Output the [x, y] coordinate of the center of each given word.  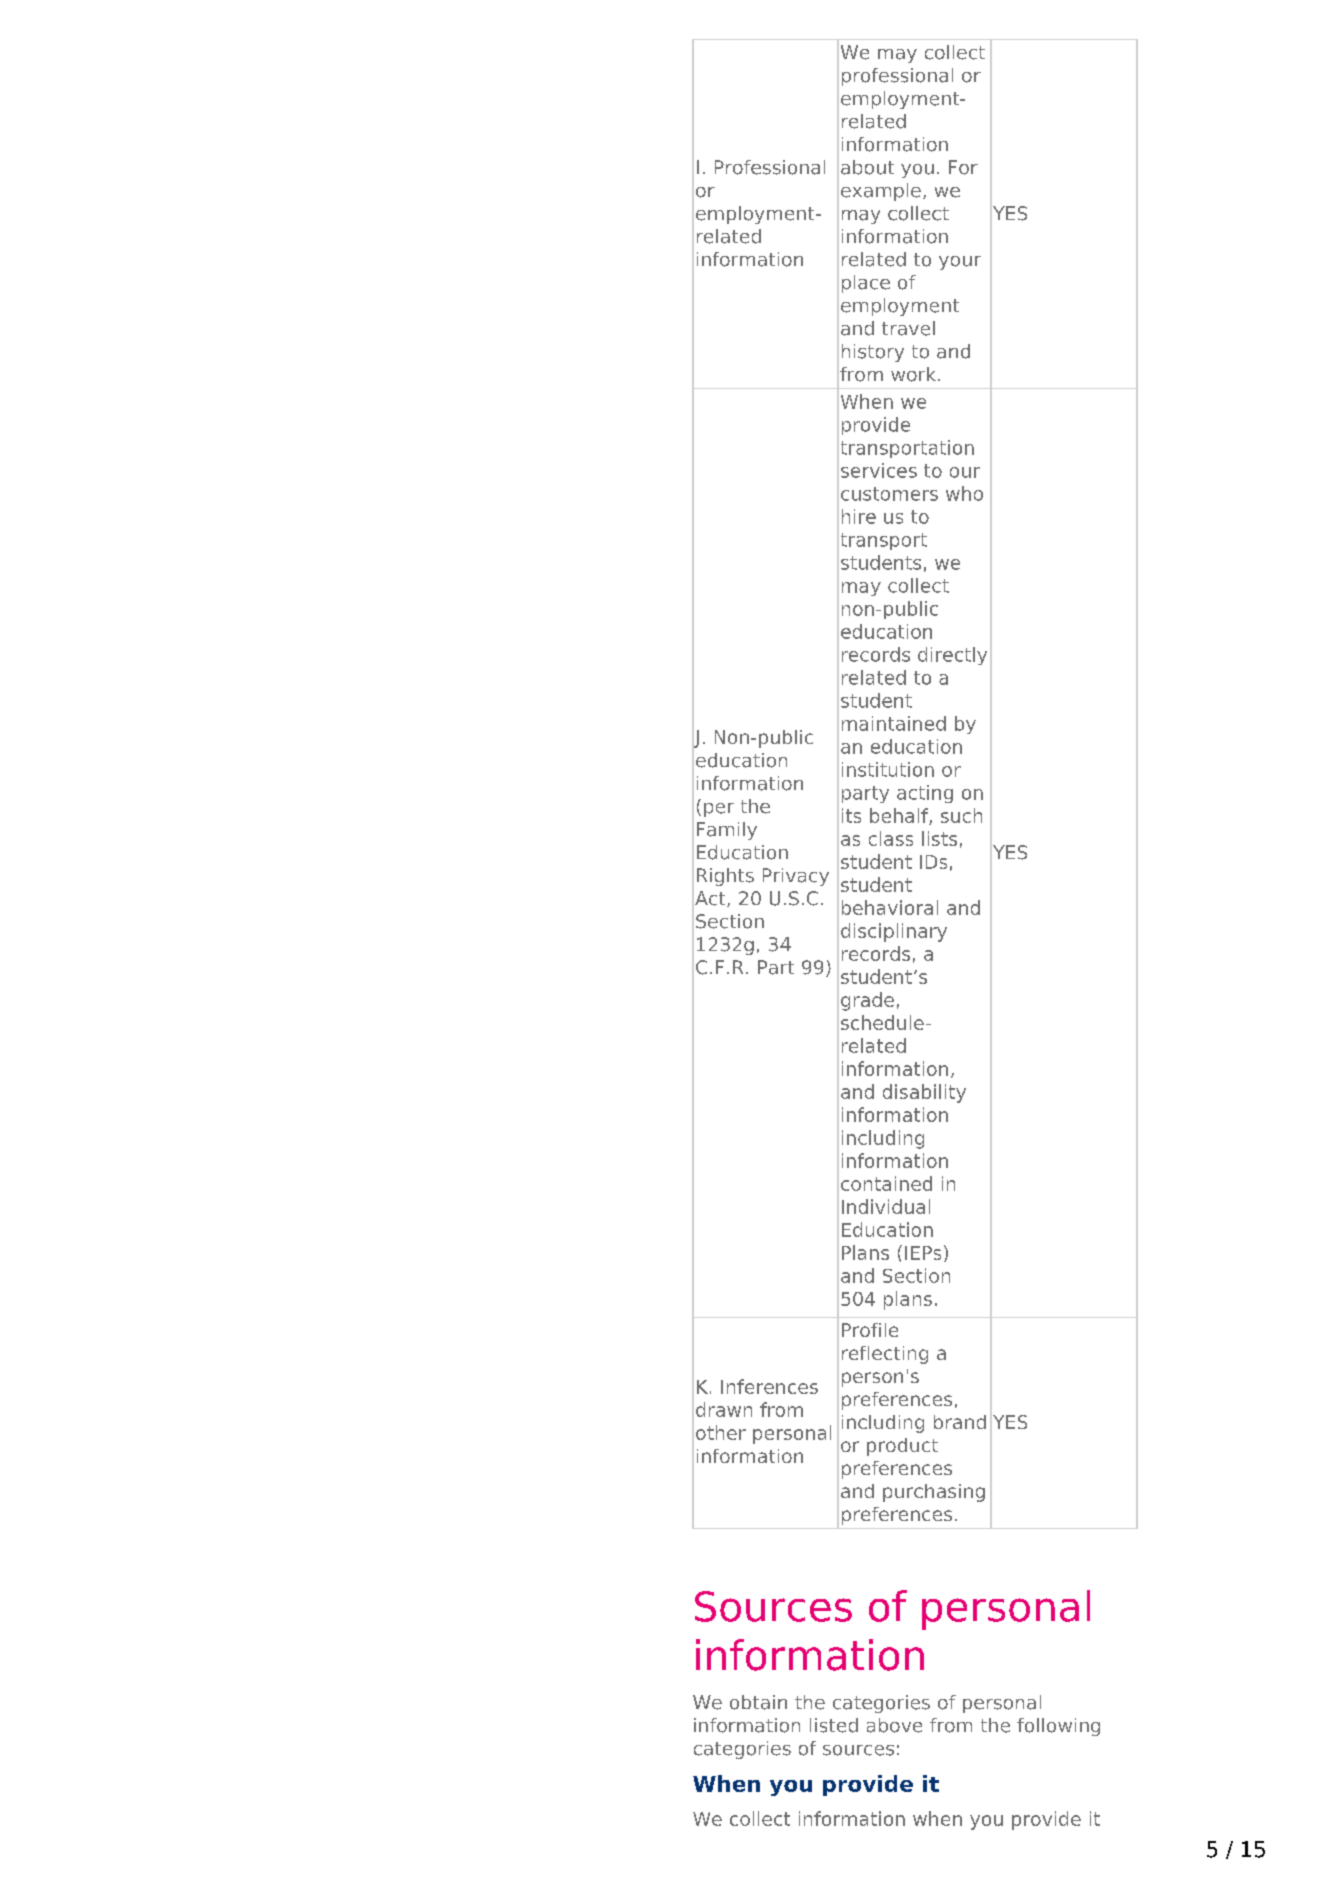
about [867, 167]
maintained [894, 723]
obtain [758, 1702]
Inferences [769, 1386]
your [960, 263]
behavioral [890, 907]
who [964, 493]
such [961, 815]
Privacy [796, 877]
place [866, 284]
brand [960, 1422]
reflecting [885, 1355]
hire [859, 516]
